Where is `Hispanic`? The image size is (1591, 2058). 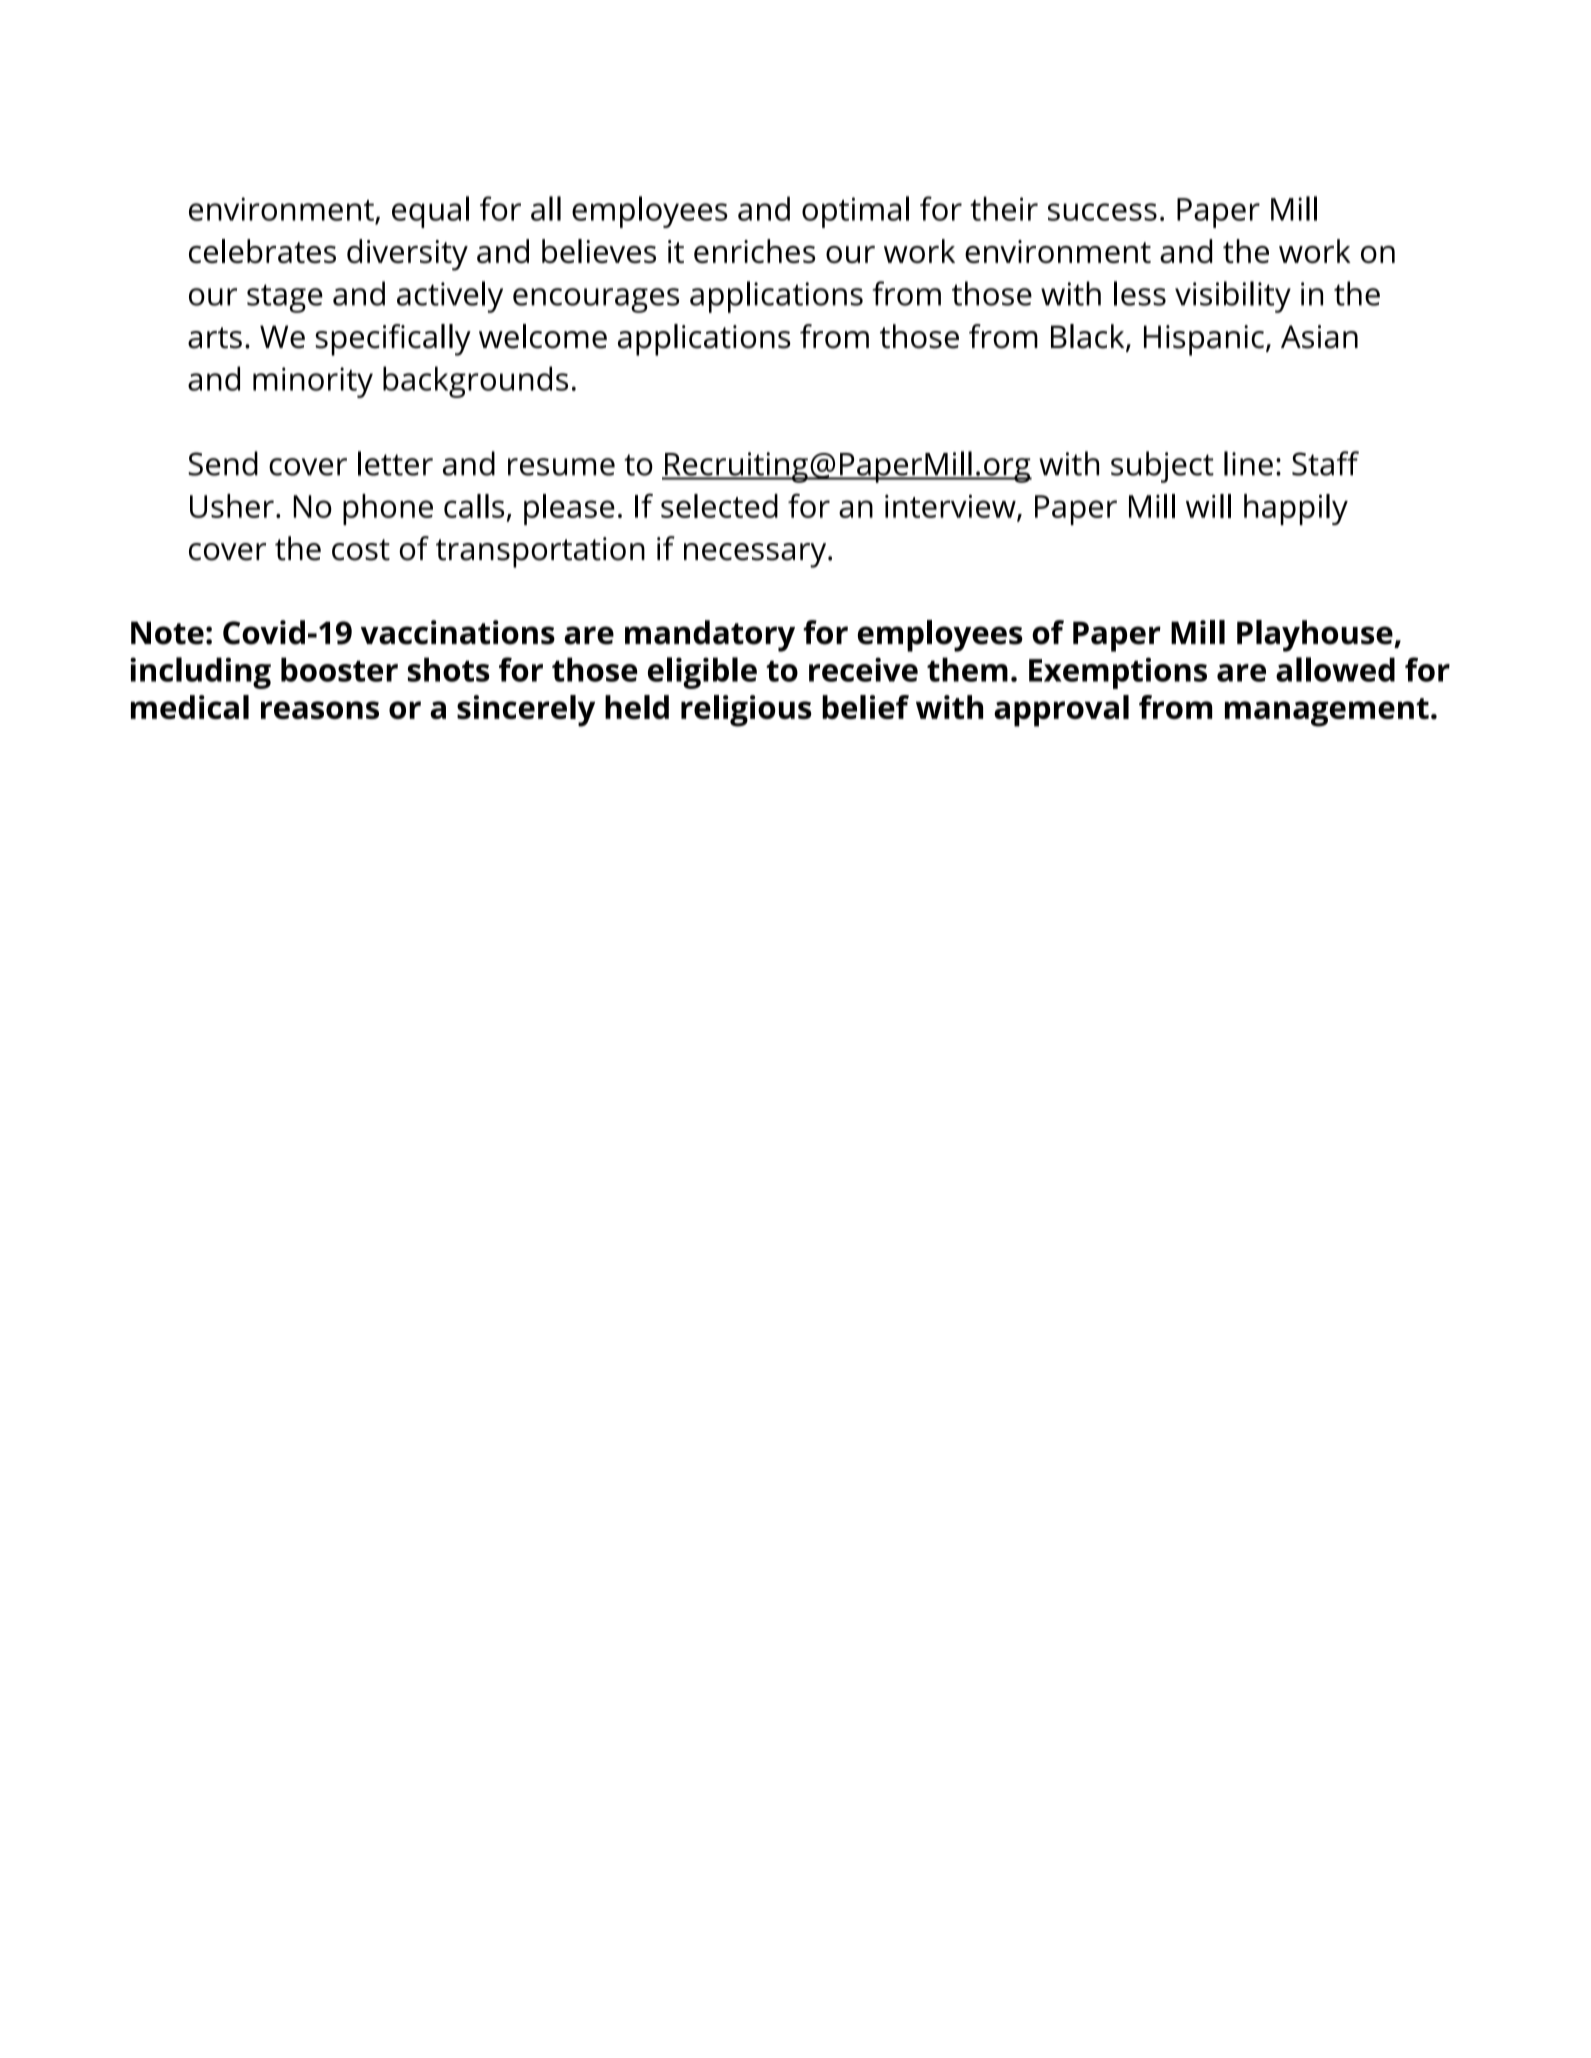 Hispanic is located at coordinates (1204, 340).
